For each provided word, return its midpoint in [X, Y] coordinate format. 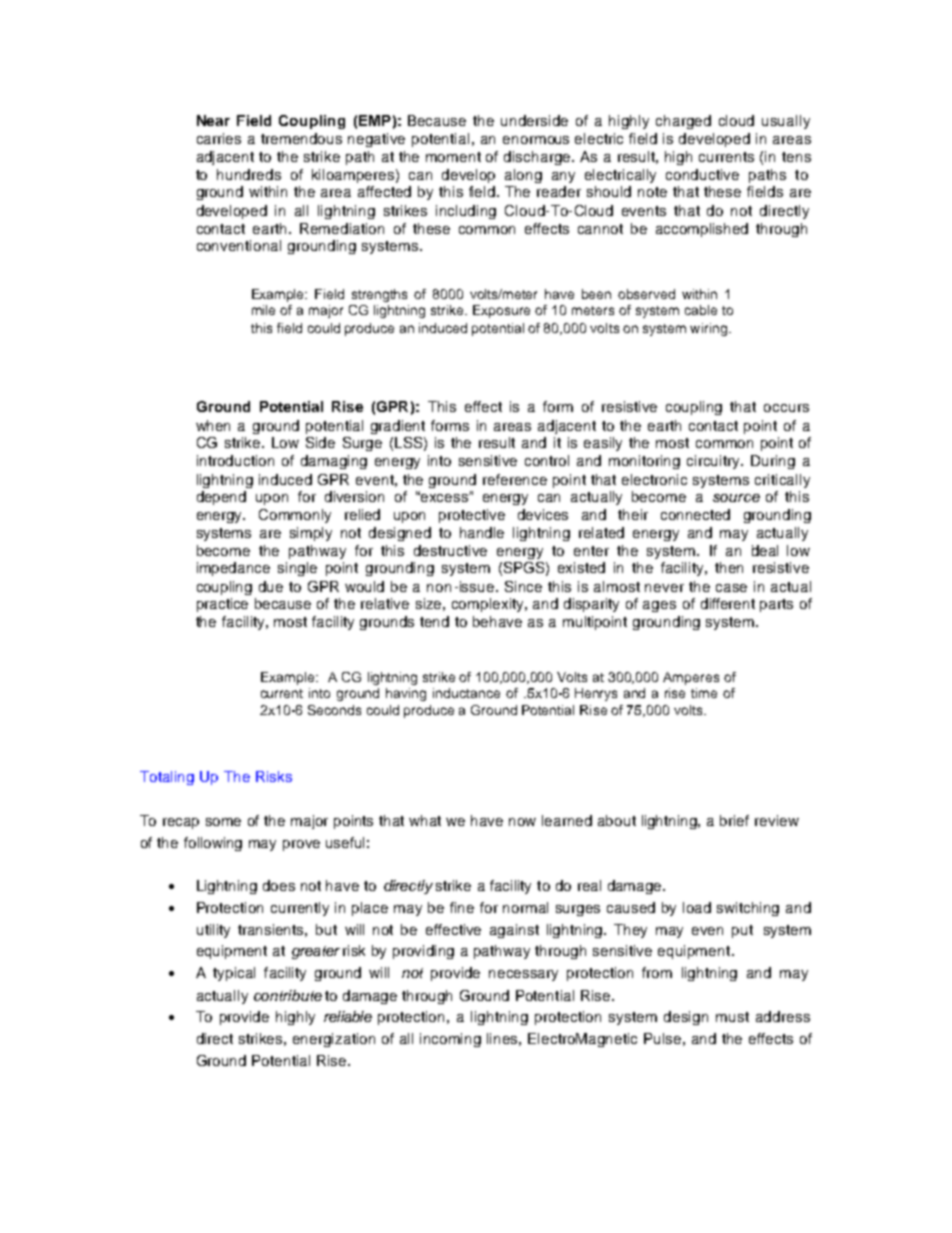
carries [219, 138]
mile [263, 310]
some [223, 822]
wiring [708, 329]
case [731, 588]
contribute [288, 995]
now [522, 822]
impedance [233, 569]
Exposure [501, 311]
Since [523, 586]
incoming [450, 1040]
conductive [702, 174]
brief [734, 820]
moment [453, 157]
